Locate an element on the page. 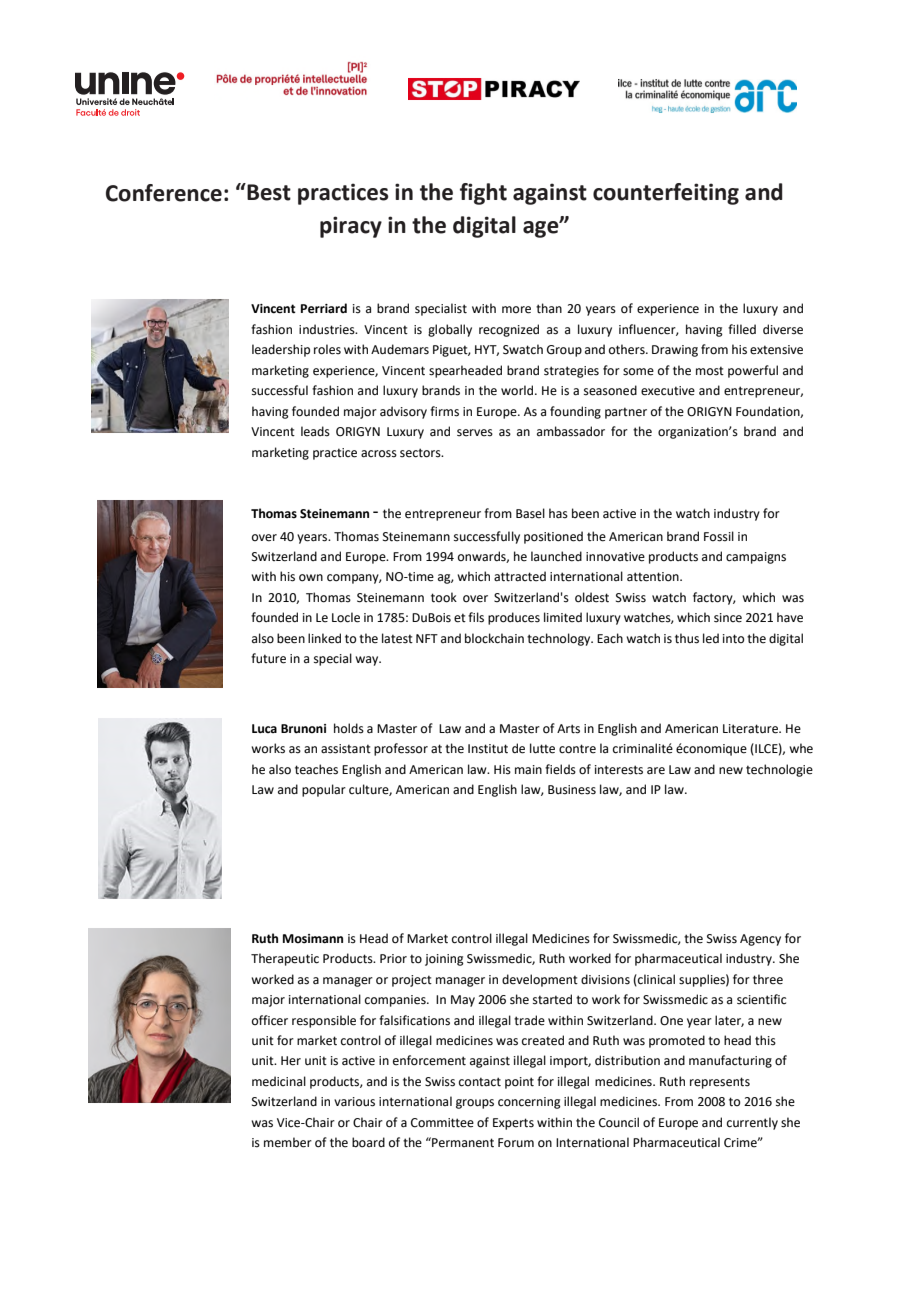 The image size is (924, 1308). into is located at coordinates (733, 639).
